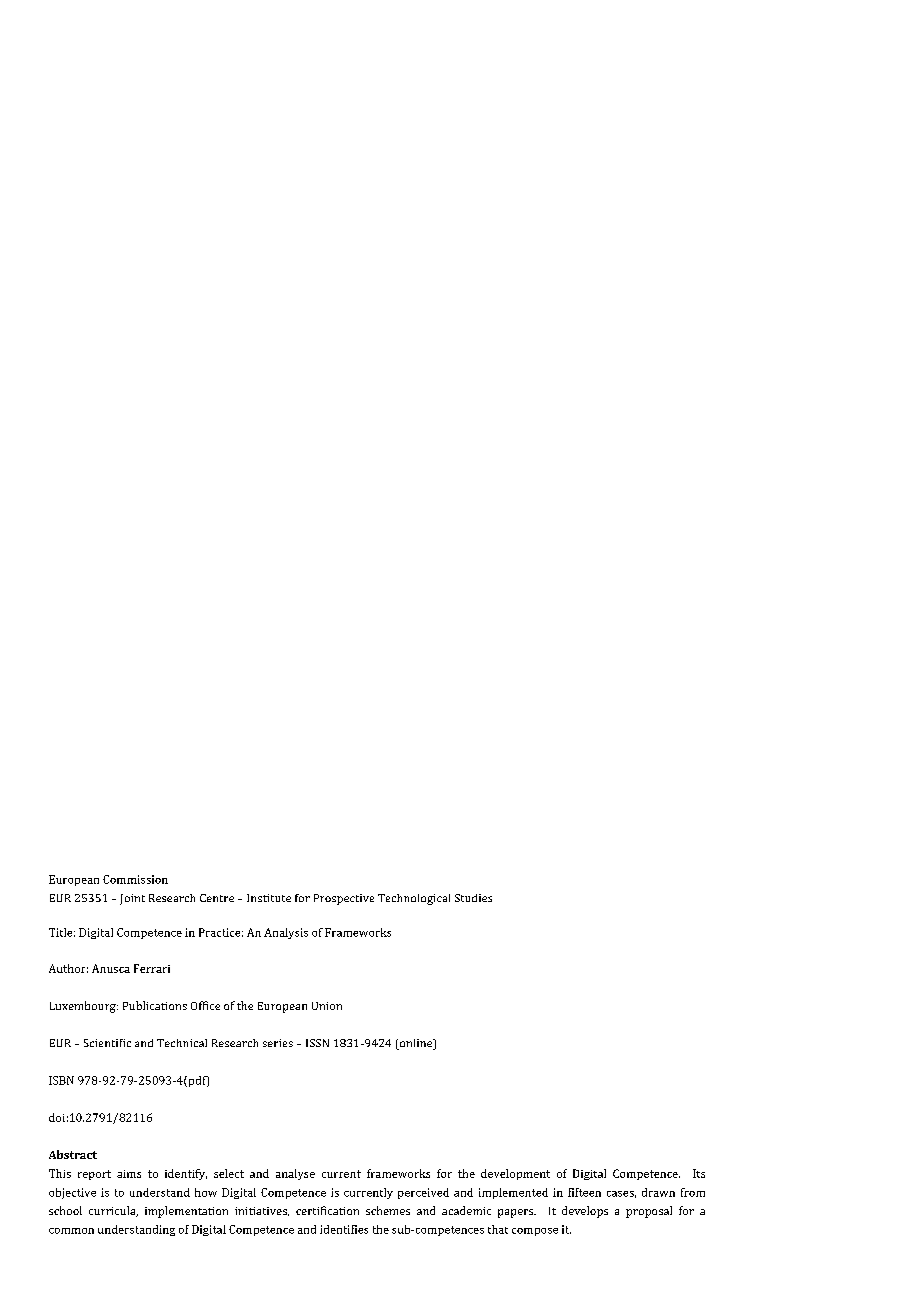 The image size is (924, 1308). What do you see at coordinates (286, 933) in the screenshot?
I see `Analysis` at bounding box center [286, 933].
